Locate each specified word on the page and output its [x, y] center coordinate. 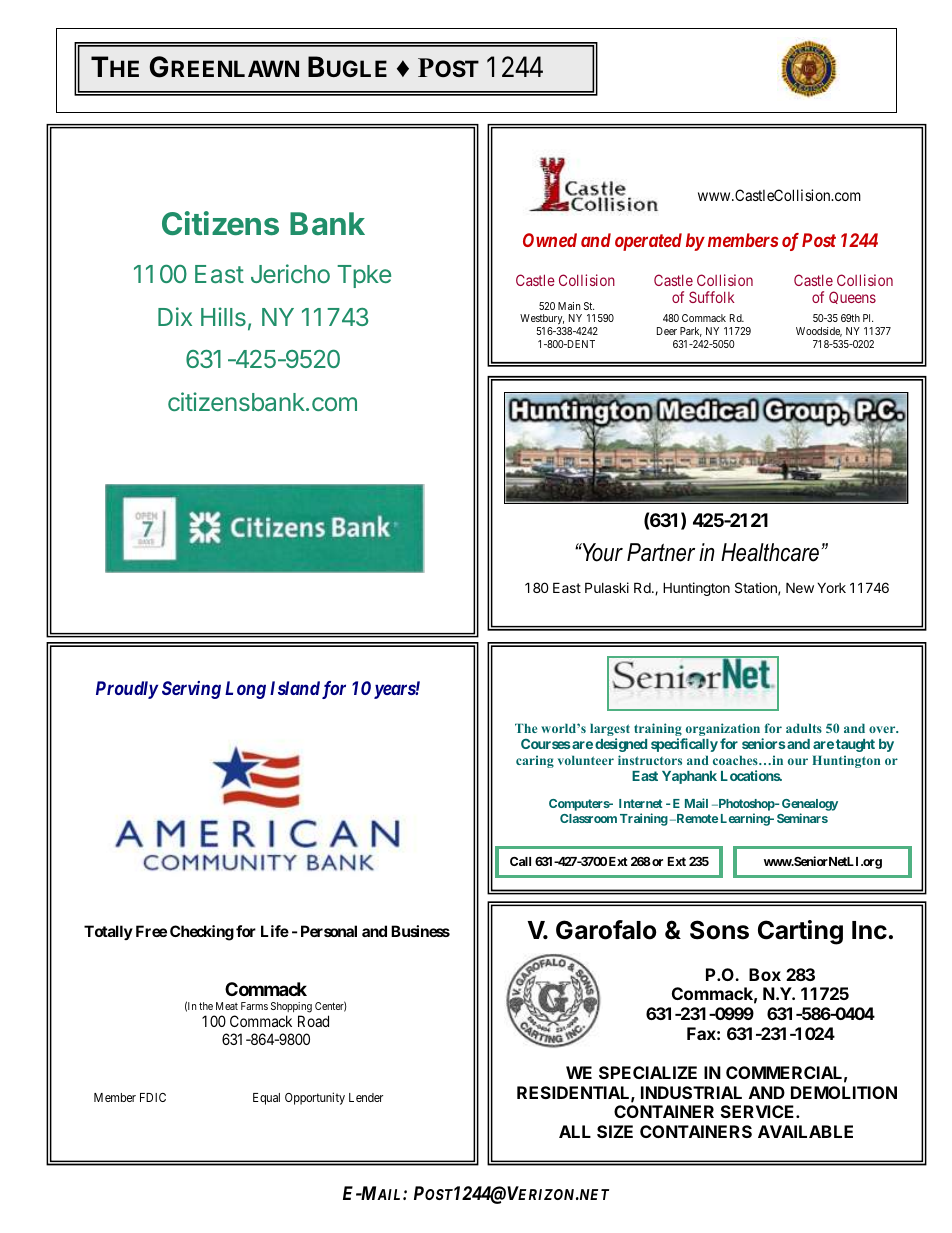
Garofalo [606, 930]
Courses [546, 743]
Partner [661, 552]
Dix [175, 316]
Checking [202, 933]
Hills [223, 316]
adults [804, 728]
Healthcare [770, 552]
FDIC [153, 1097]
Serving [191, 690]
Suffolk [712, 297]
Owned [550, 240]
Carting [800, 932]
